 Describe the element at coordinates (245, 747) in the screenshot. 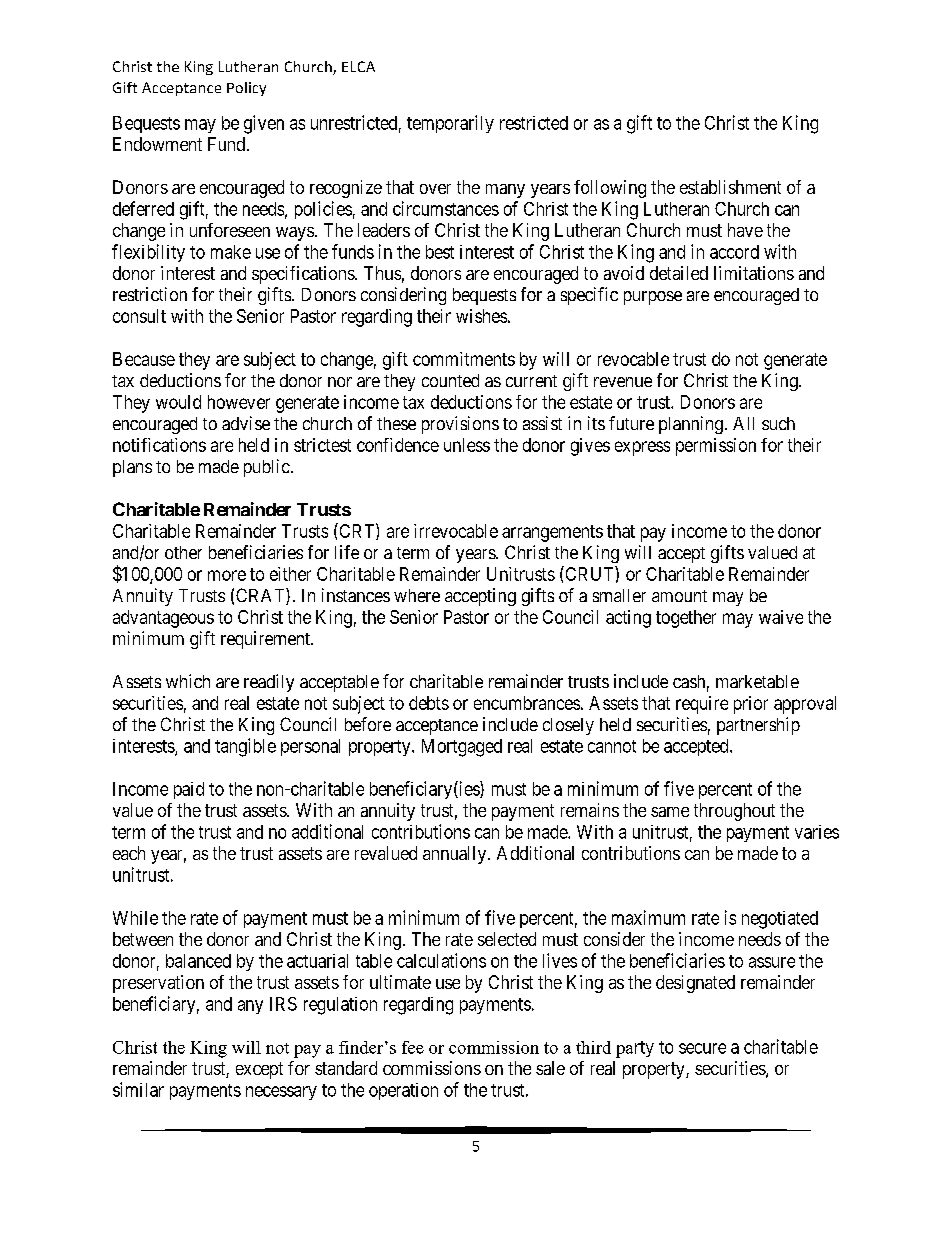

I see `tangible` at that location.
